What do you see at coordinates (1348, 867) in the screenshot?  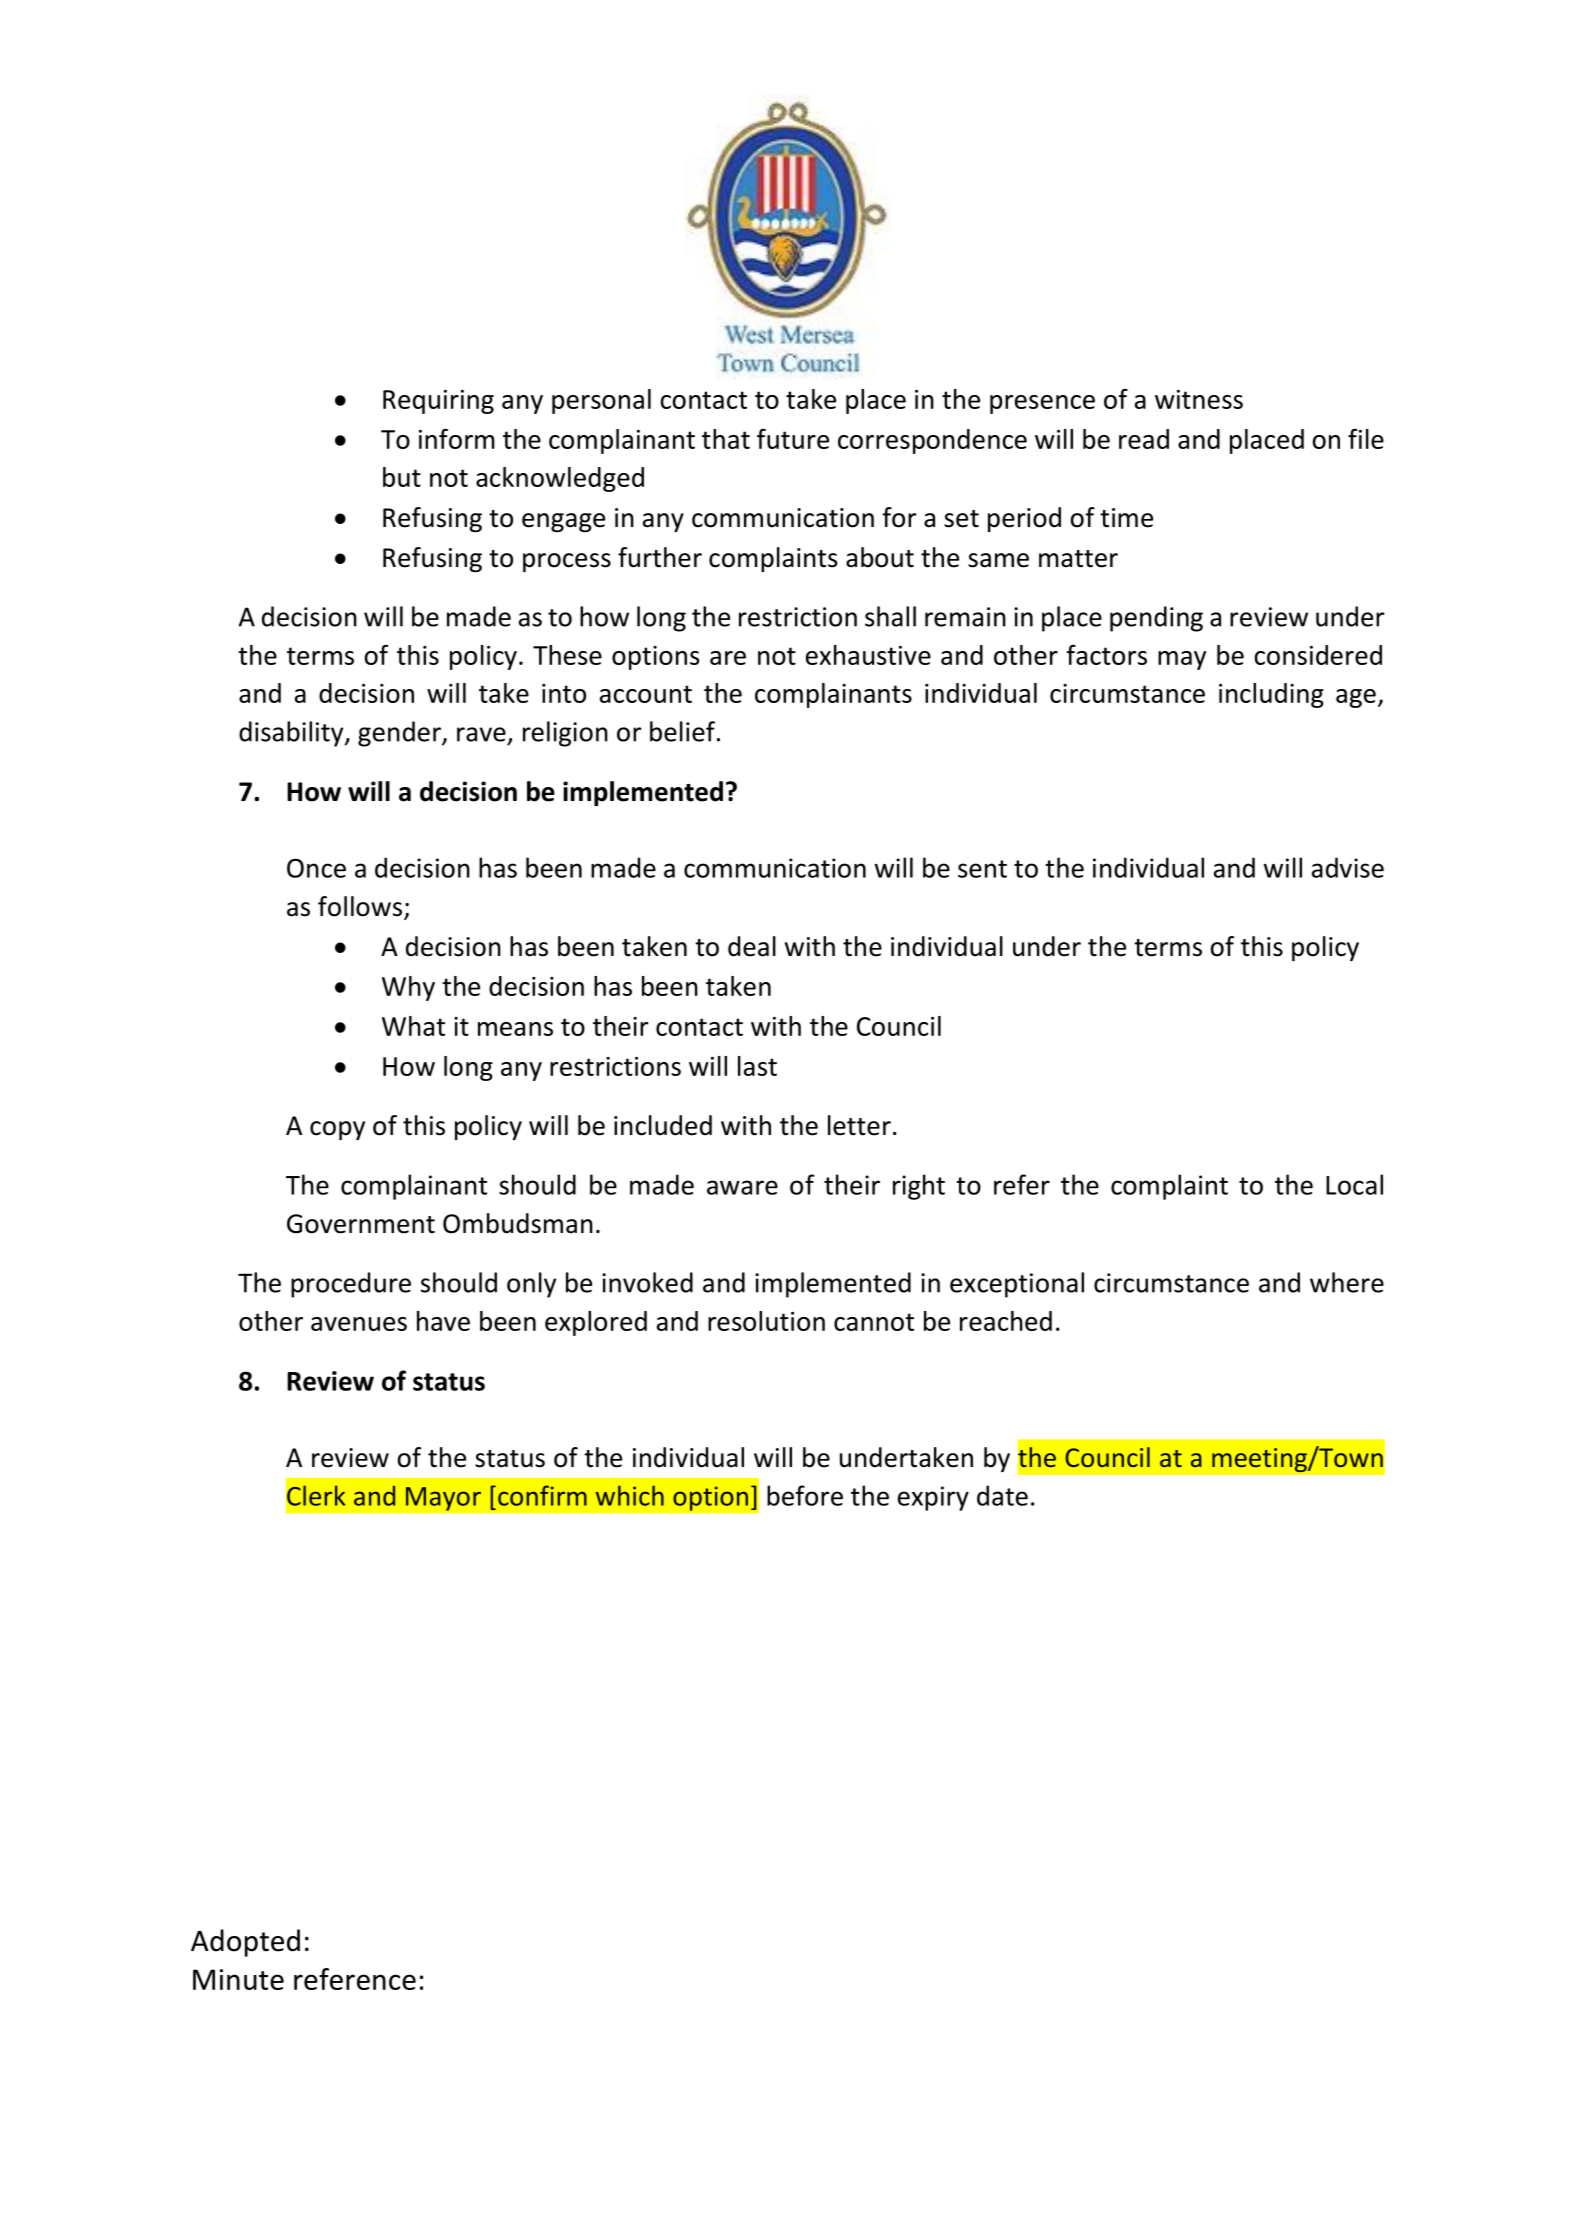 I see `advise` at bounding box center [1348, 867].
